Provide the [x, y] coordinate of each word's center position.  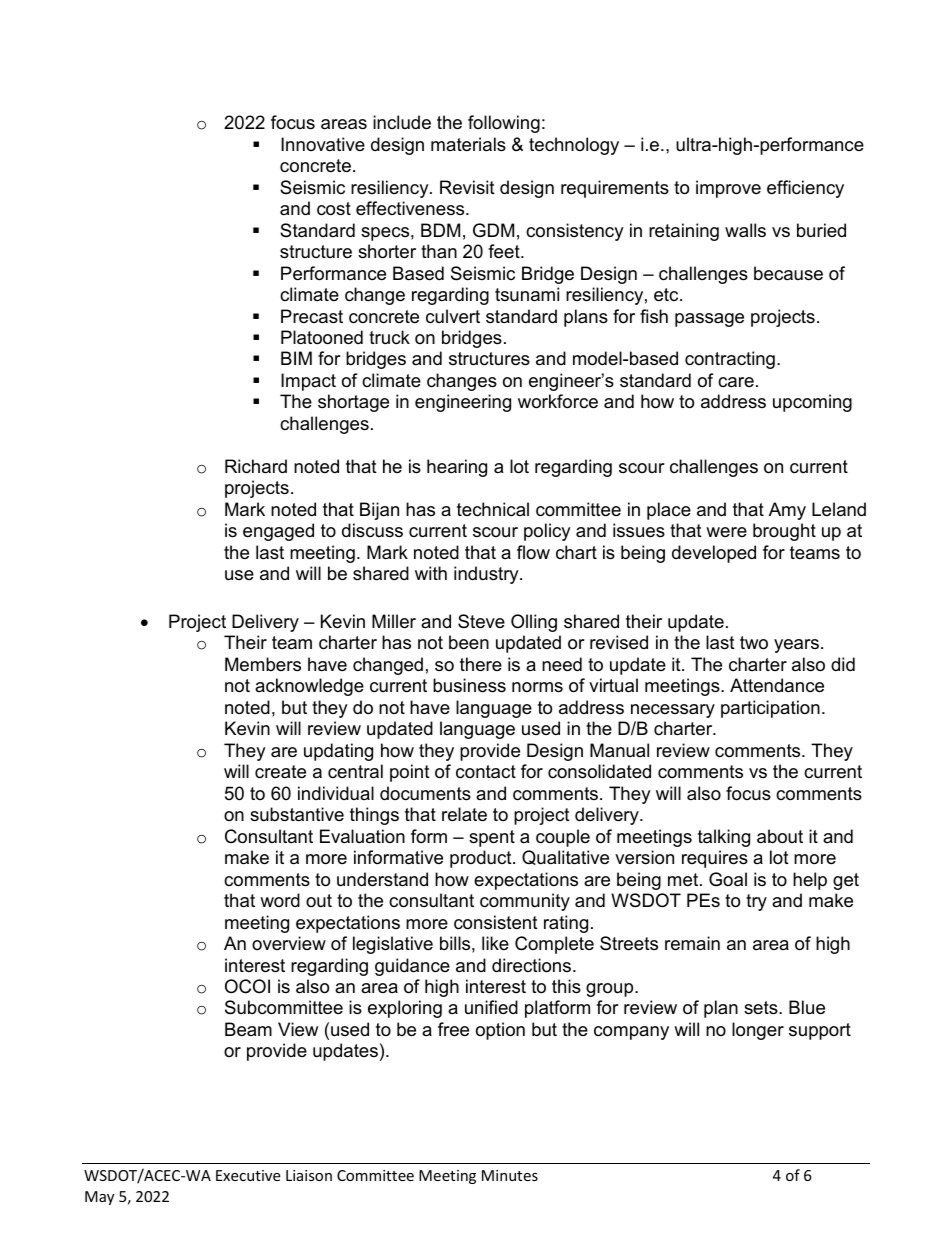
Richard [256, 466]
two [754, 643]
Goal [728, 879]
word [280, 900]
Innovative [323, 144]
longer [758, 1031]
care [736, 382]
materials [468, 144]
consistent [496, 922]
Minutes [510, 1175]
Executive [248, 1175]
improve [728, 189]
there [481, 664]
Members [263, 664]
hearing [457, 468]
